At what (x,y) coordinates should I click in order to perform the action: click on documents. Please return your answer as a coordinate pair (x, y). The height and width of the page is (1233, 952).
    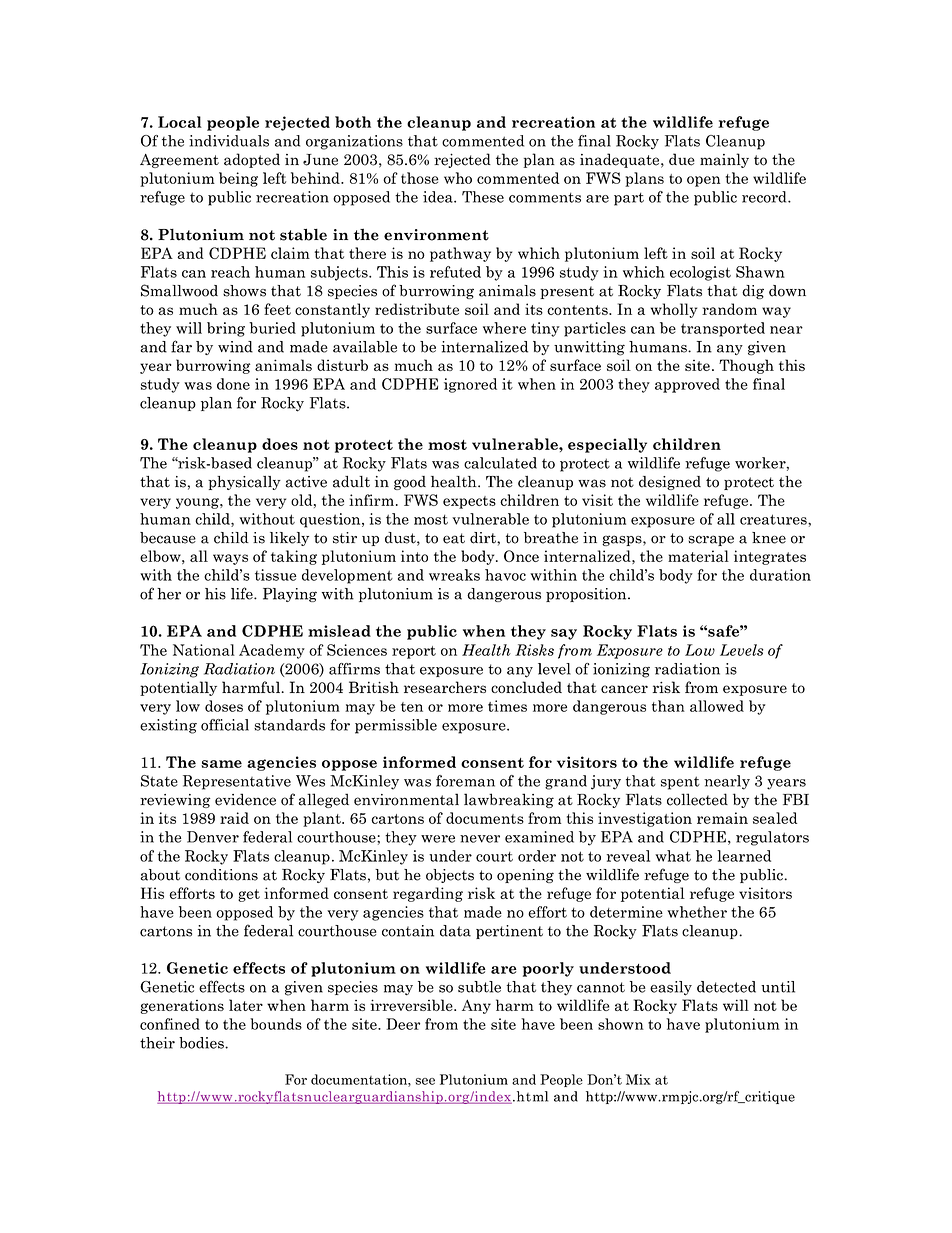
    Looking at the image, I should click on (485, 818).
